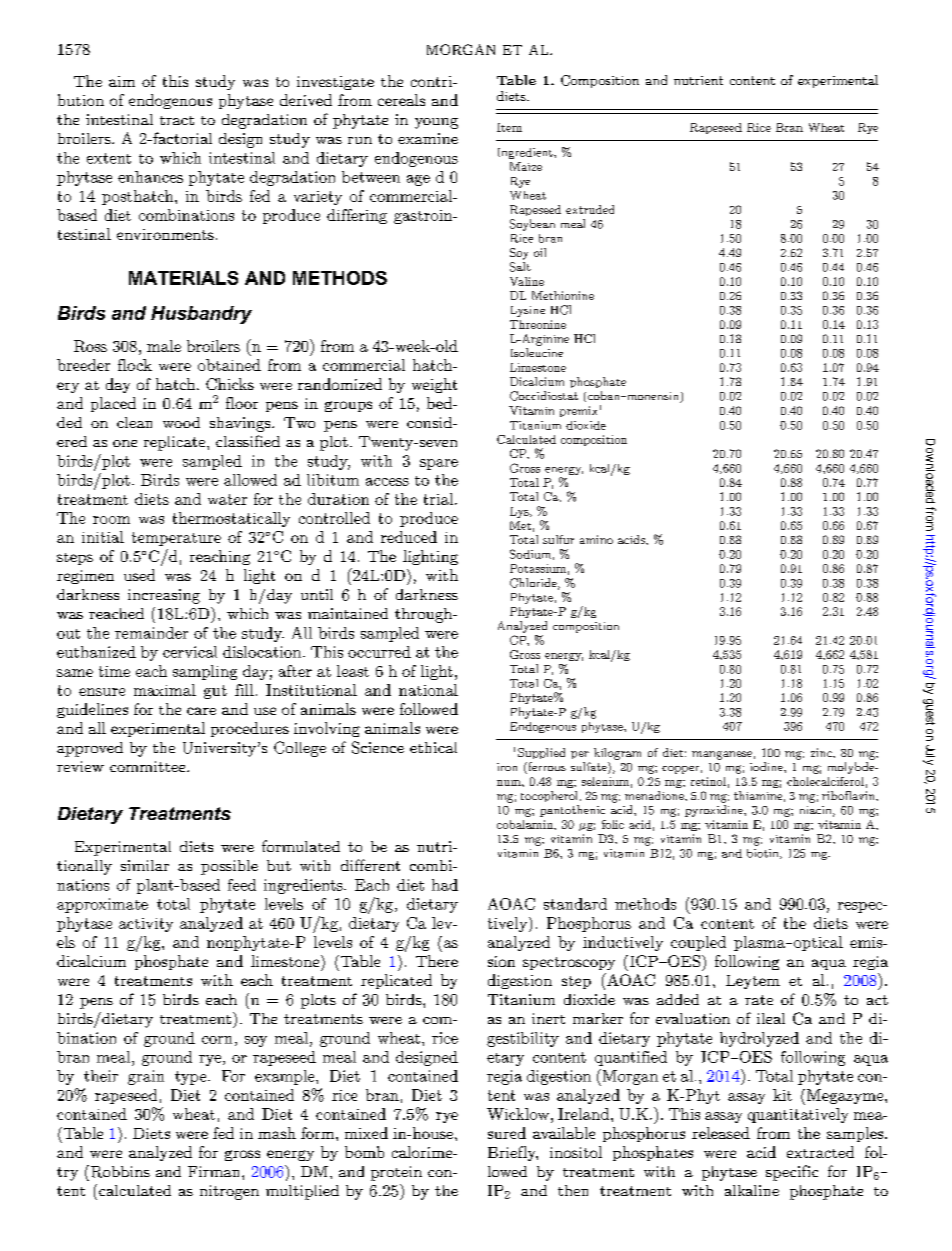 The image size is (952, 1251). Describe the element at coordinates (590, 209) in the screenshot. I see `extruded` at that location.
